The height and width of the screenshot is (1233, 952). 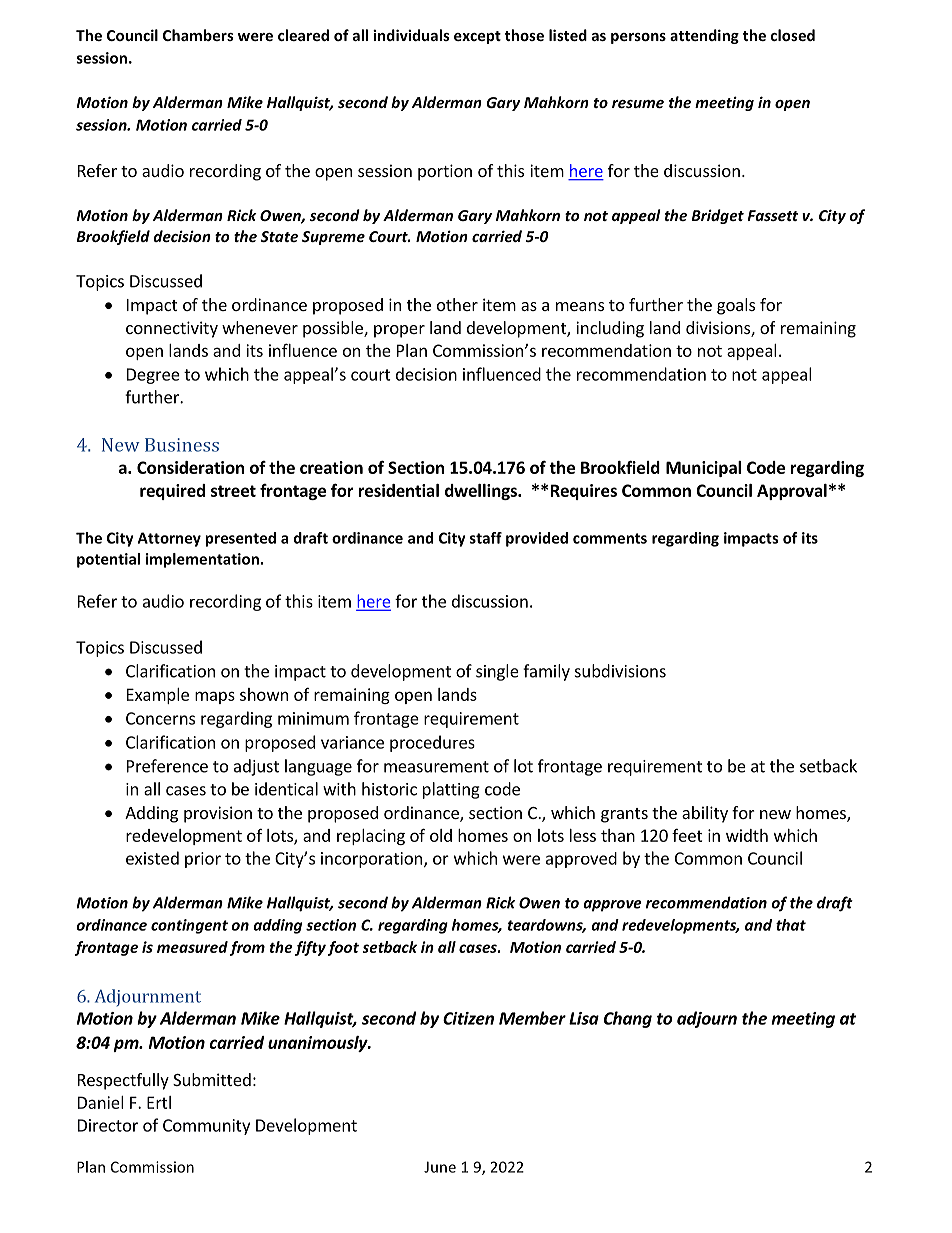 I want to click on Chang, so click(x=628, y=1019).
